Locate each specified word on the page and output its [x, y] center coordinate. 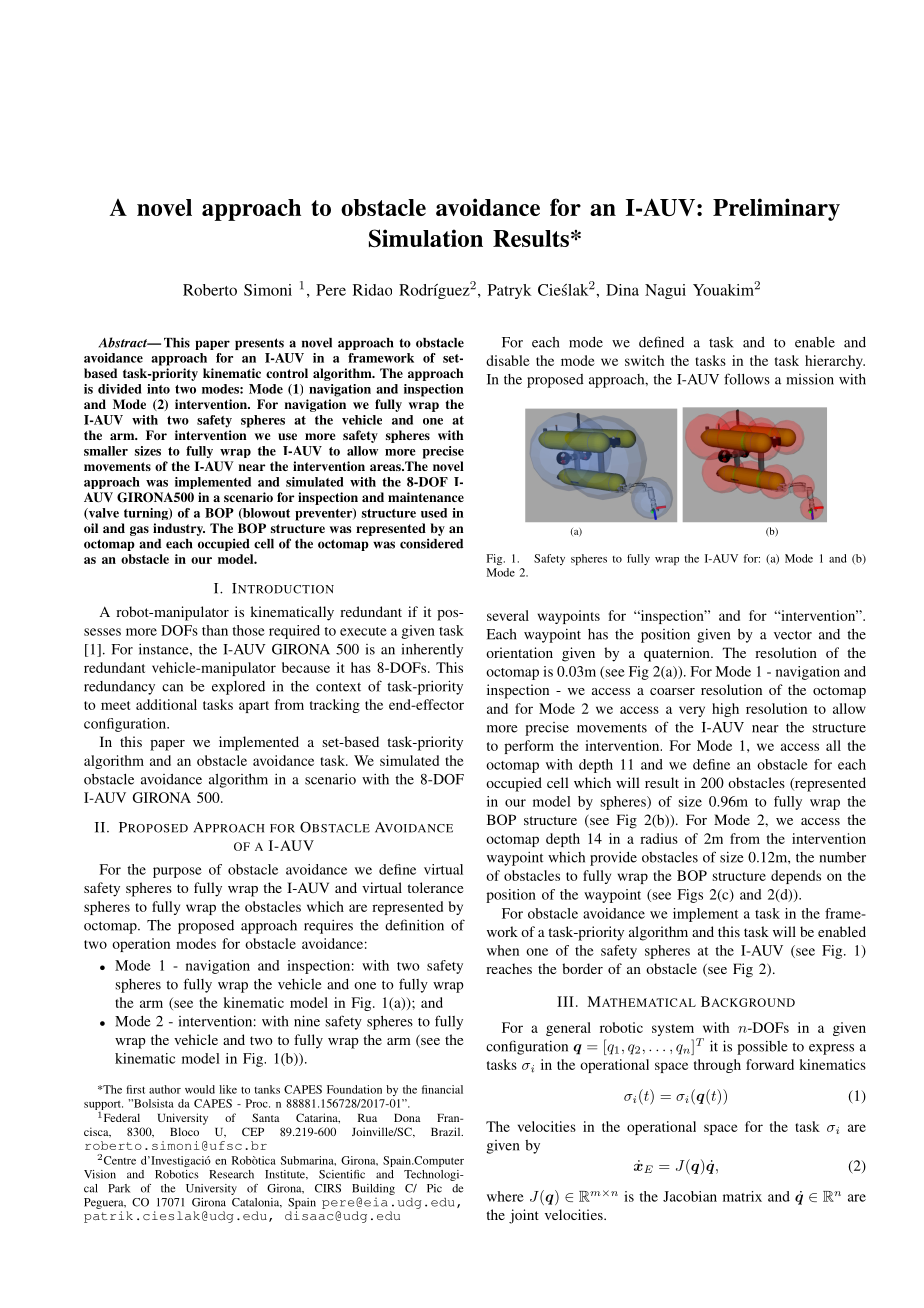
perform [529, 747]
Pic [434, 1188]
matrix [742, 1196]
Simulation [426, 238]
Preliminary [776, 209]
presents [259, 344]
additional [166, 704]
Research [231, 1174]
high [725, 710]
